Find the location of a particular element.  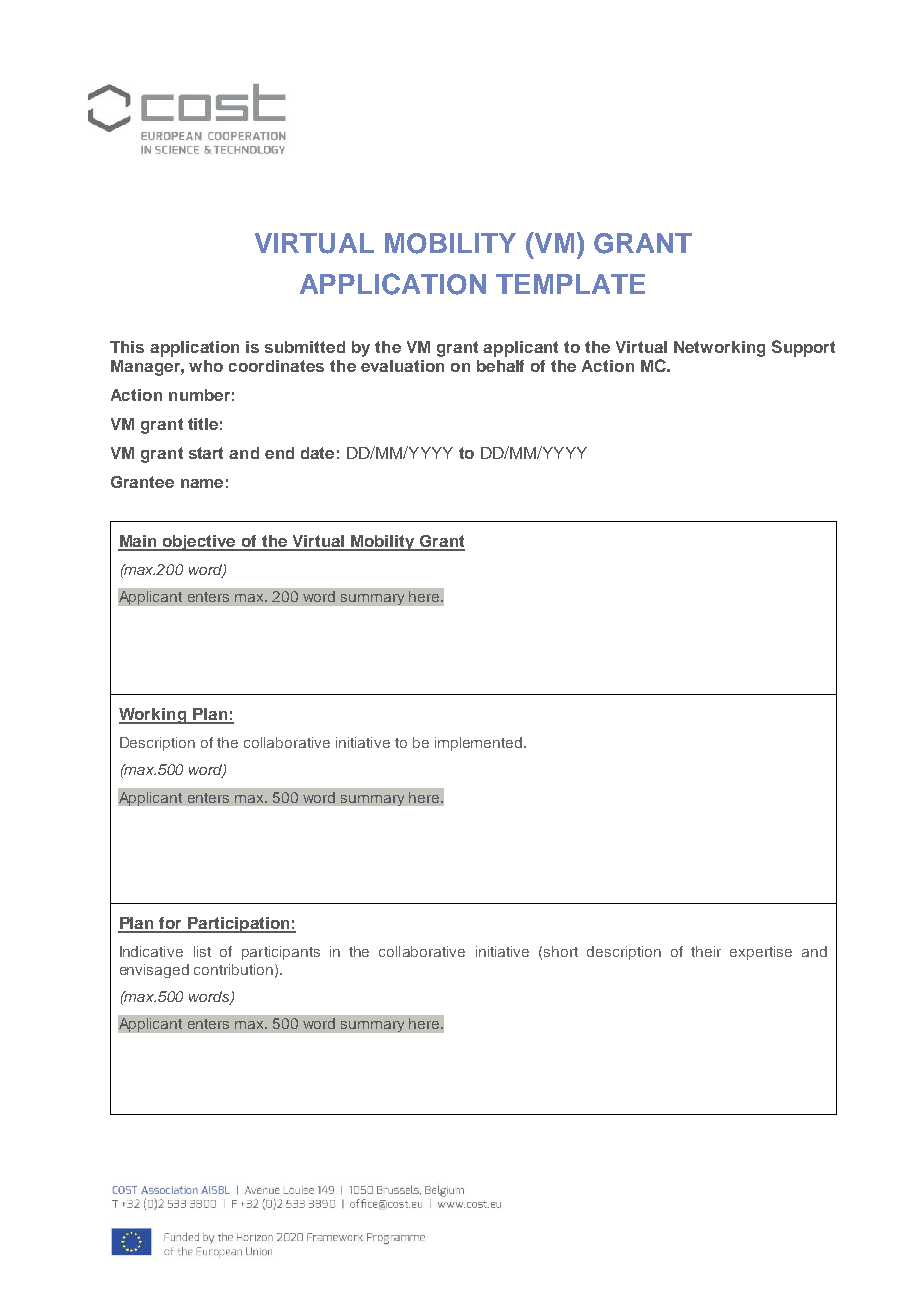

objective is located at coordinates (199, 543).
